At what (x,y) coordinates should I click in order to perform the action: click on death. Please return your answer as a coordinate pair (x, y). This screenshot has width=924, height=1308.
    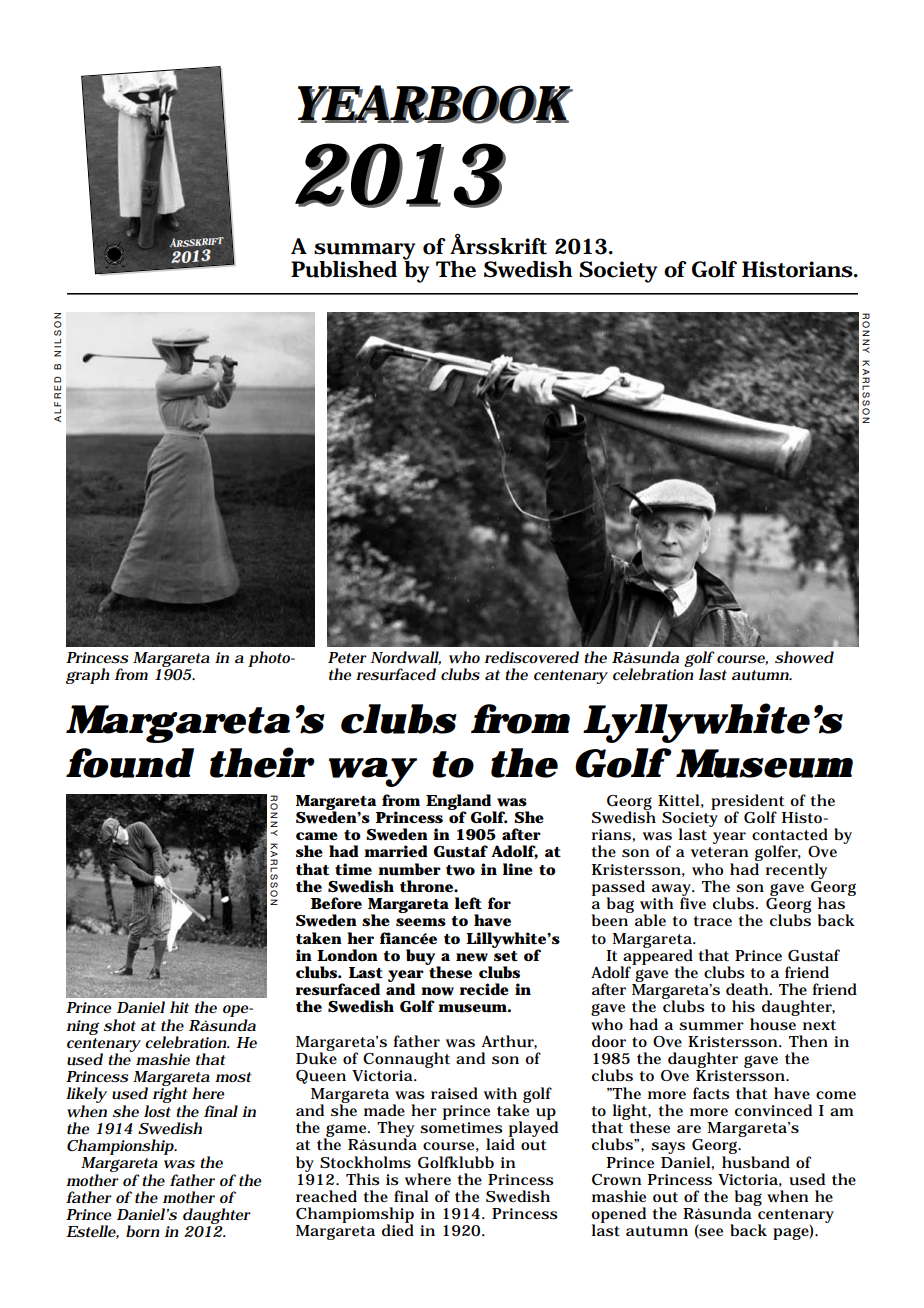
    Looking at the image, I should click on (748, 989).
